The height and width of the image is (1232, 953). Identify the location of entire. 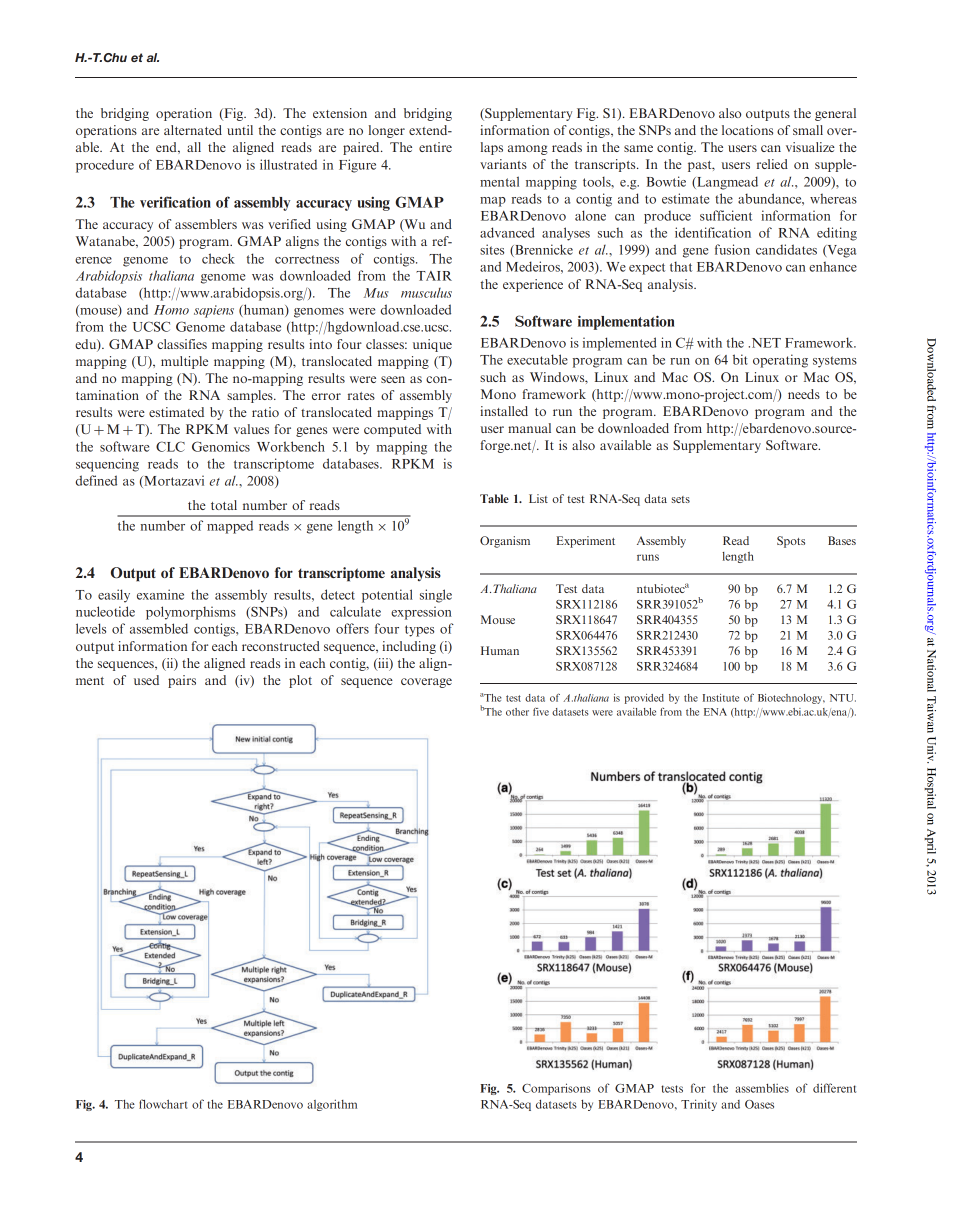
(435, 147).
